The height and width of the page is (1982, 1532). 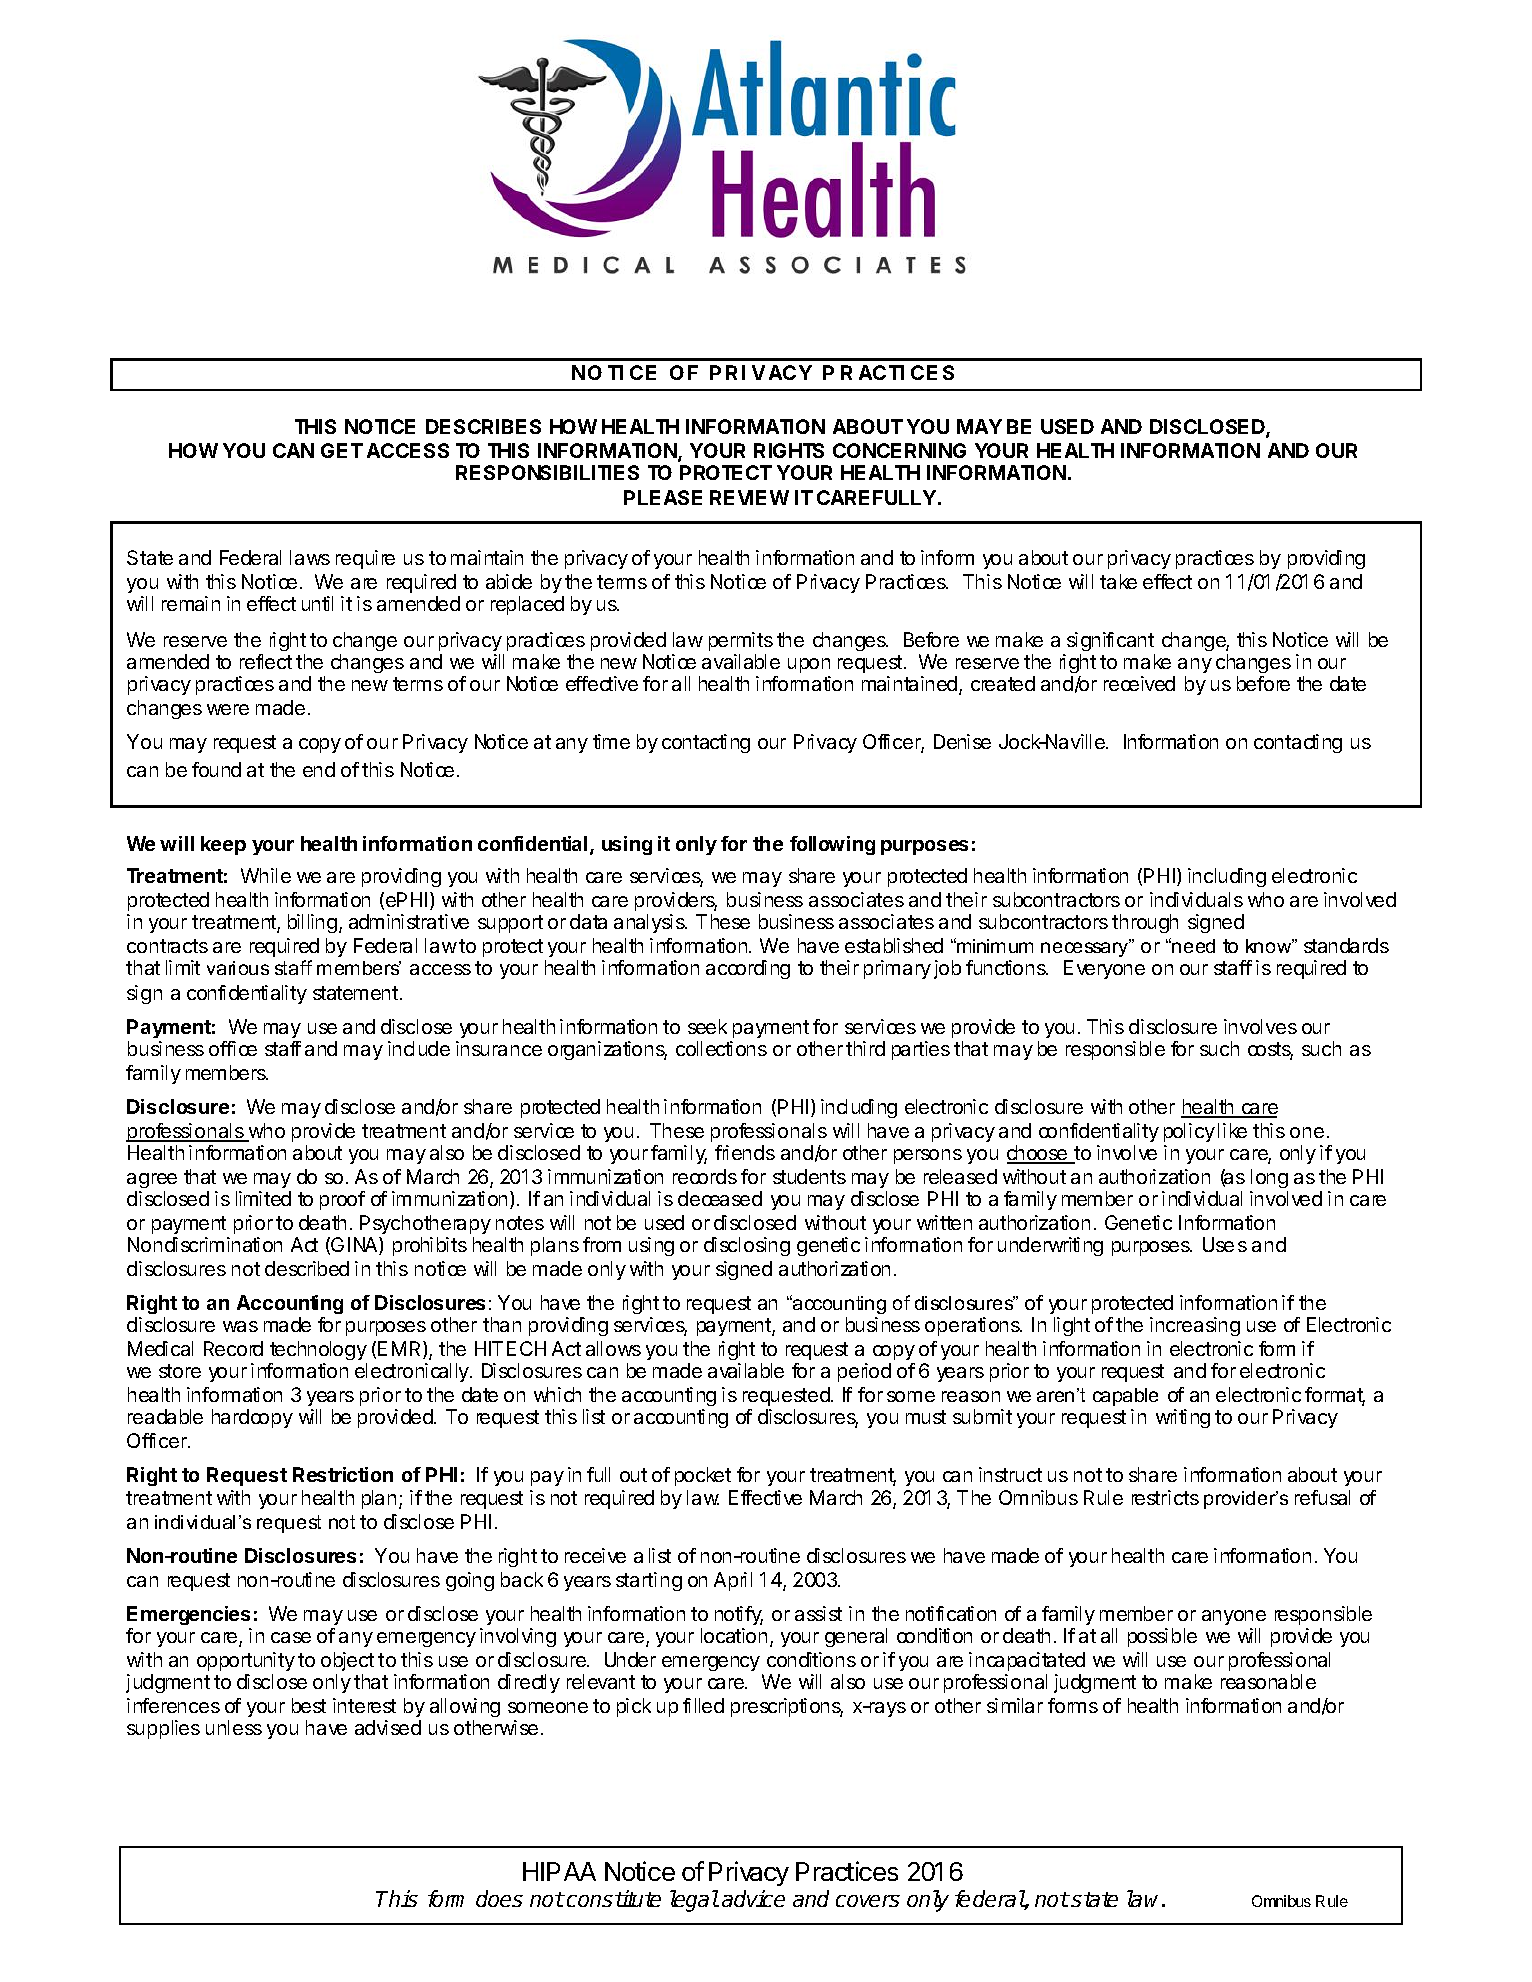 What do you see at coordinates (1189, 1132) in the page?
I see `policy` at bounding box center [1189, 1132].
